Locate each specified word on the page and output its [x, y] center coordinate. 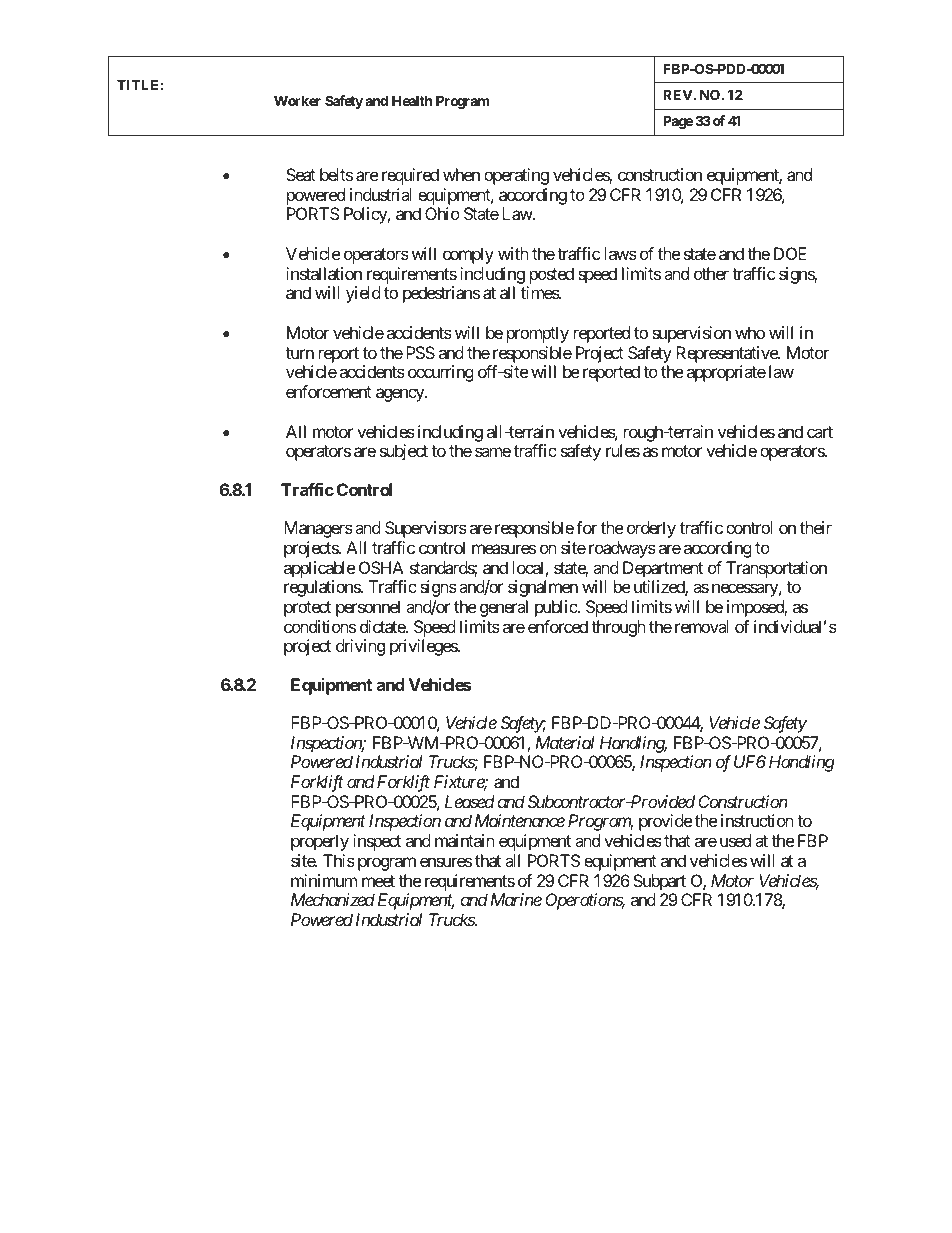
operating [516, 176]
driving [360, 647]
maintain [465, 840]
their [816, 527]
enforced [558, 626]
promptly [538, 334]
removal [702, 626]
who [750, 332]
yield [363, 294]
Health [412, 100]
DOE [790, 253]
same [493, 452]
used [735, 840]
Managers [318, 529]
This [339, 860]
